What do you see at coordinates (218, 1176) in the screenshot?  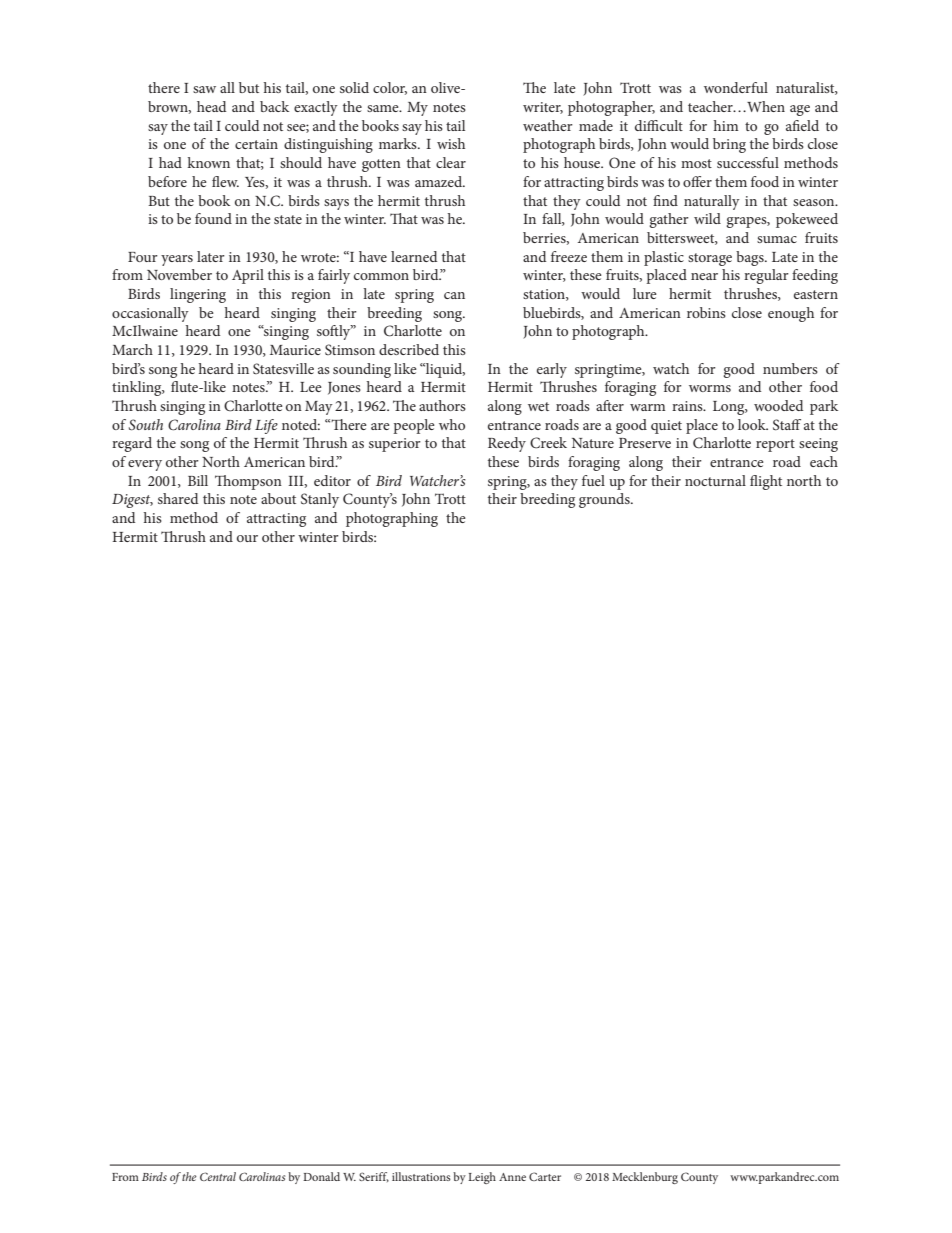 I see `Central` at bounding box center [218, 1176].
